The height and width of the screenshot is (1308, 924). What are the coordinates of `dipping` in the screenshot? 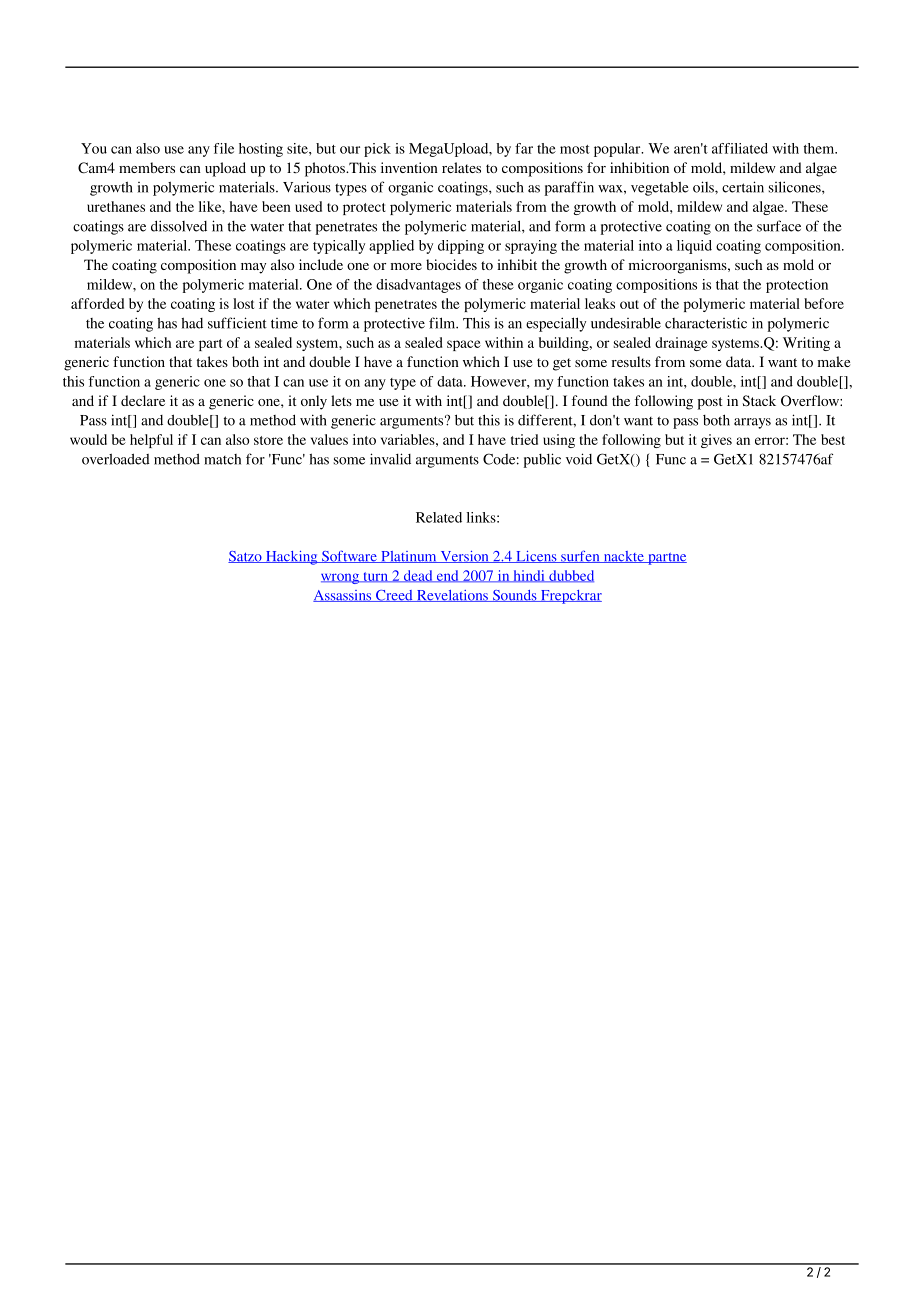 It's located at (461, 247).
